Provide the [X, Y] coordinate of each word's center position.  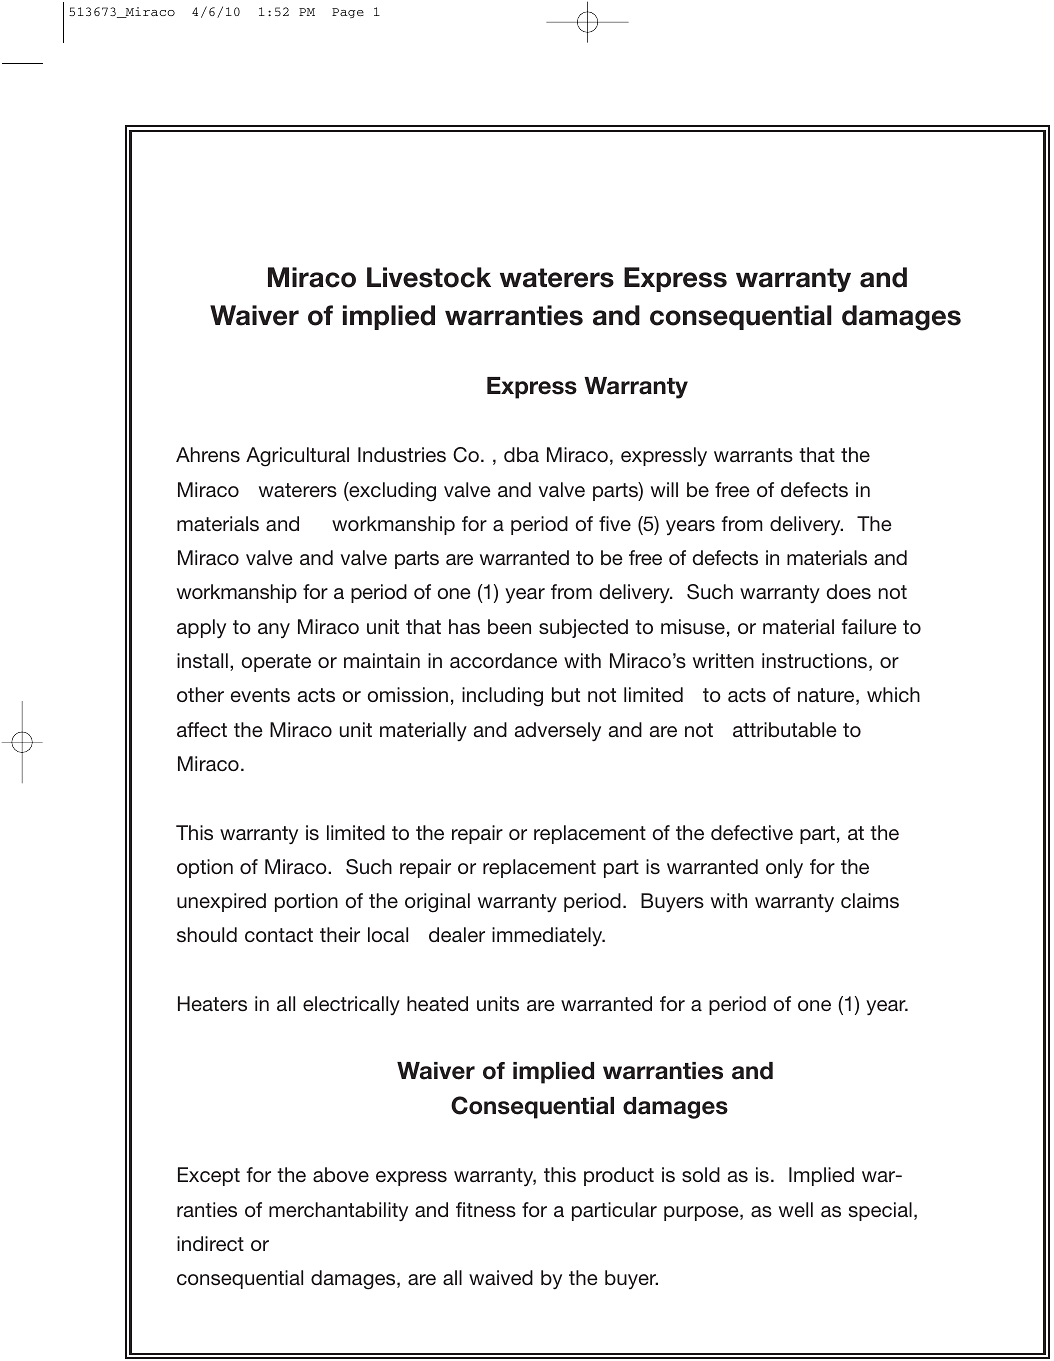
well [796, 1209]
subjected [583, 628]
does [848, 591]
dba [521, 454]
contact [279, 935]
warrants [753, 455]
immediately [548, 936]
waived [501, 1277]
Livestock [429, 277]
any [274, 630]
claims [870, 900]
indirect [210, 1243]
